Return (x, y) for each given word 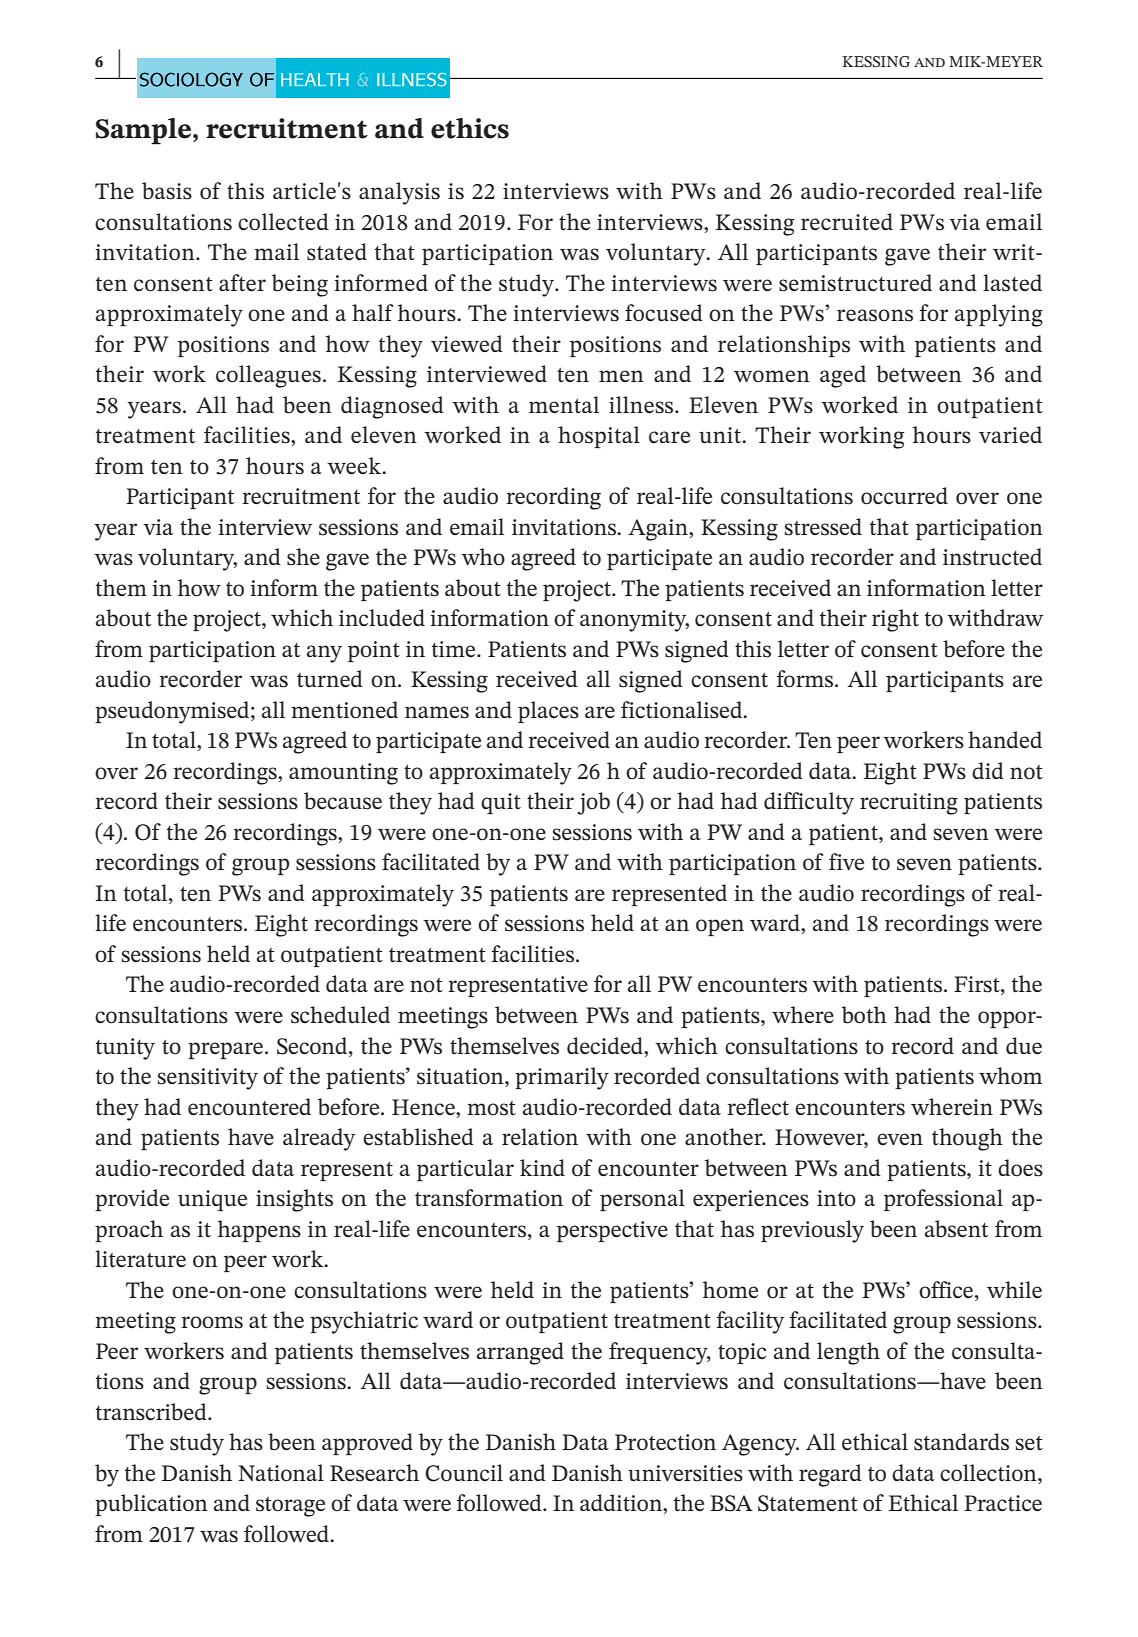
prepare (225, 1050)
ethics (470, 128)
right (895, 620)
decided (606, 1046)
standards (961, 1442)
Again (659, 530)
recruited (847, 222)
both (864, 1015)
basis (167, 191)
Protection (665, 1442)
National (281, 1473)
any (324, 654)
